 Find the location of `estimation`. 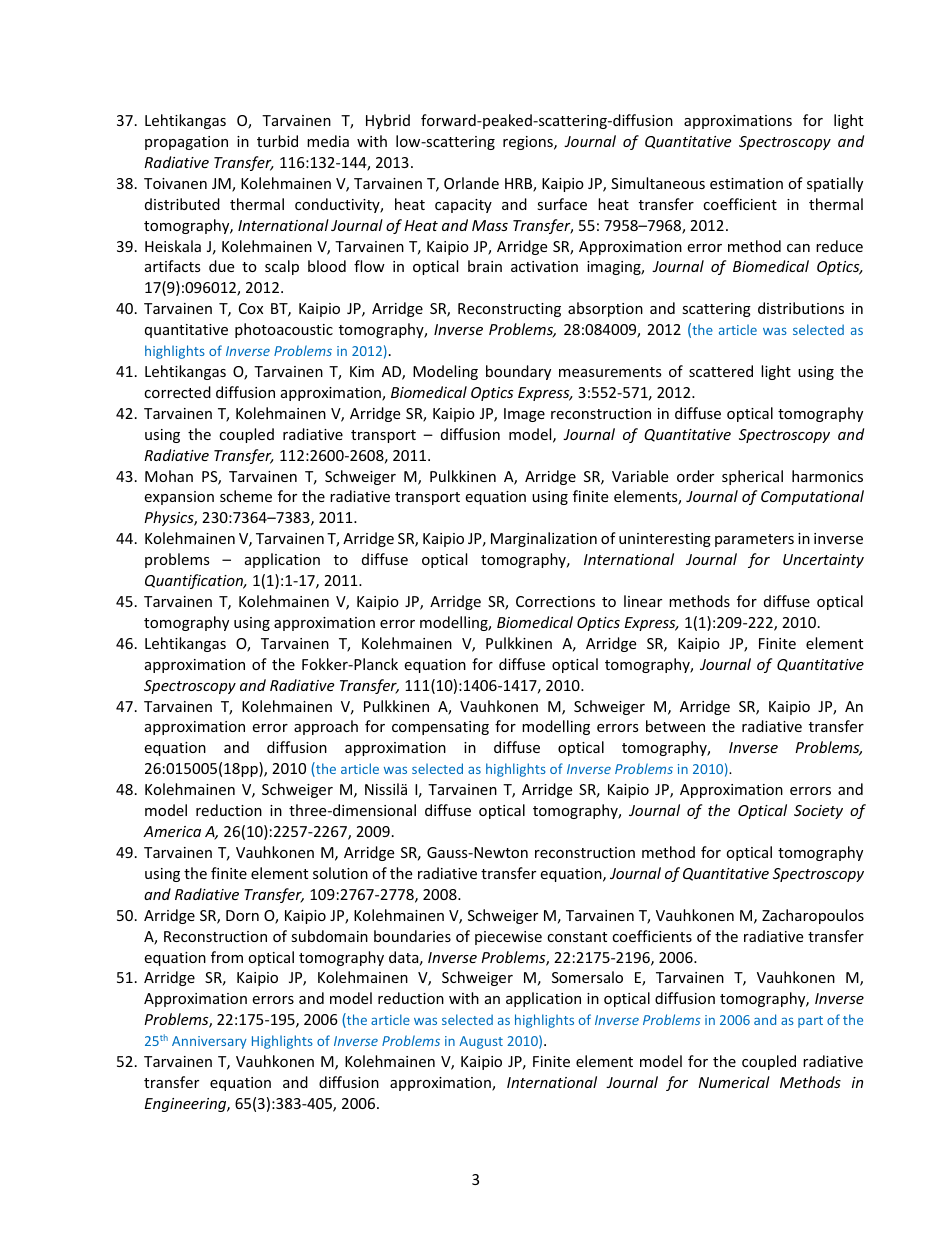

estimation is located at coordinates (746, 183).
